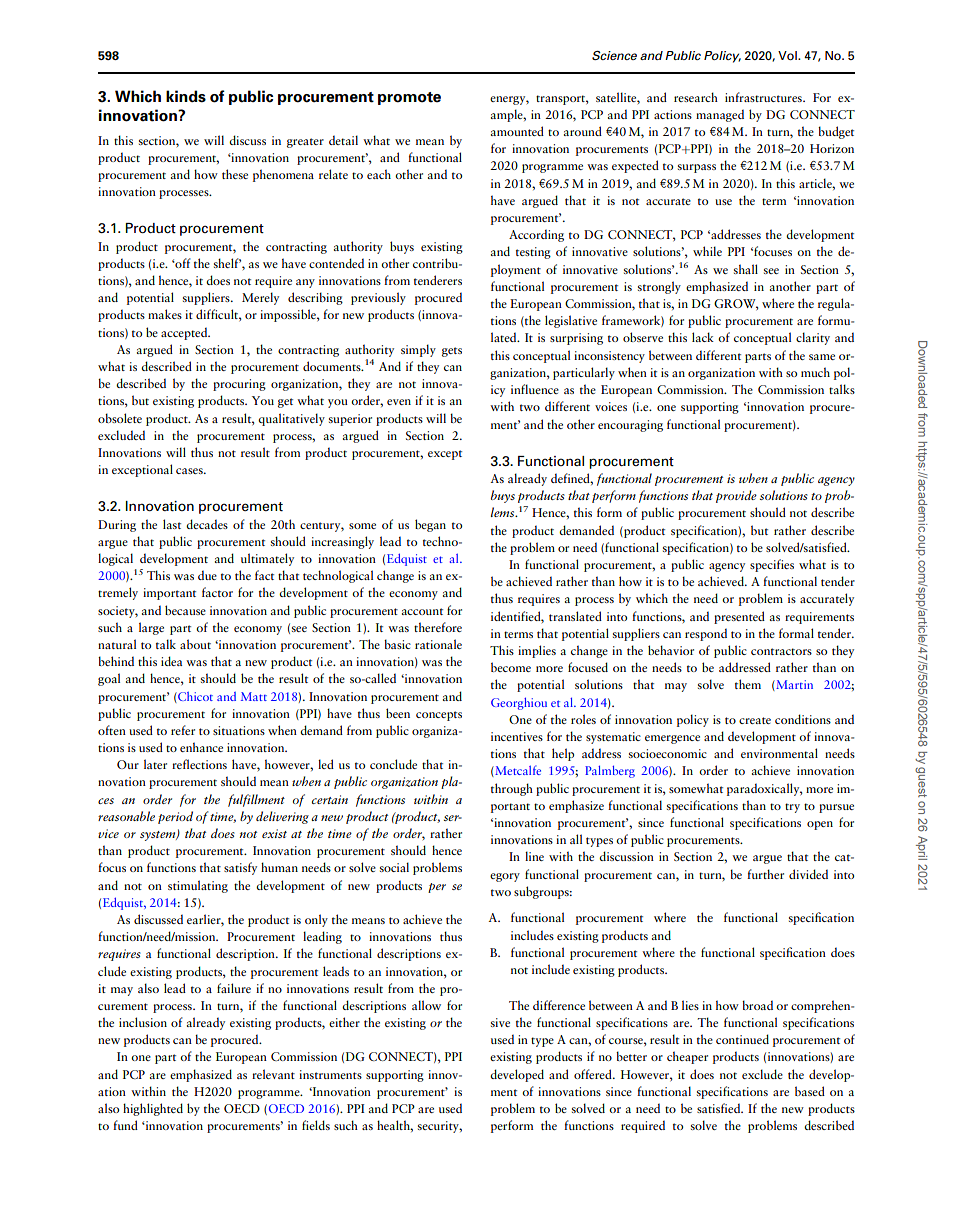  I want to click on began, so click(430, 525).
